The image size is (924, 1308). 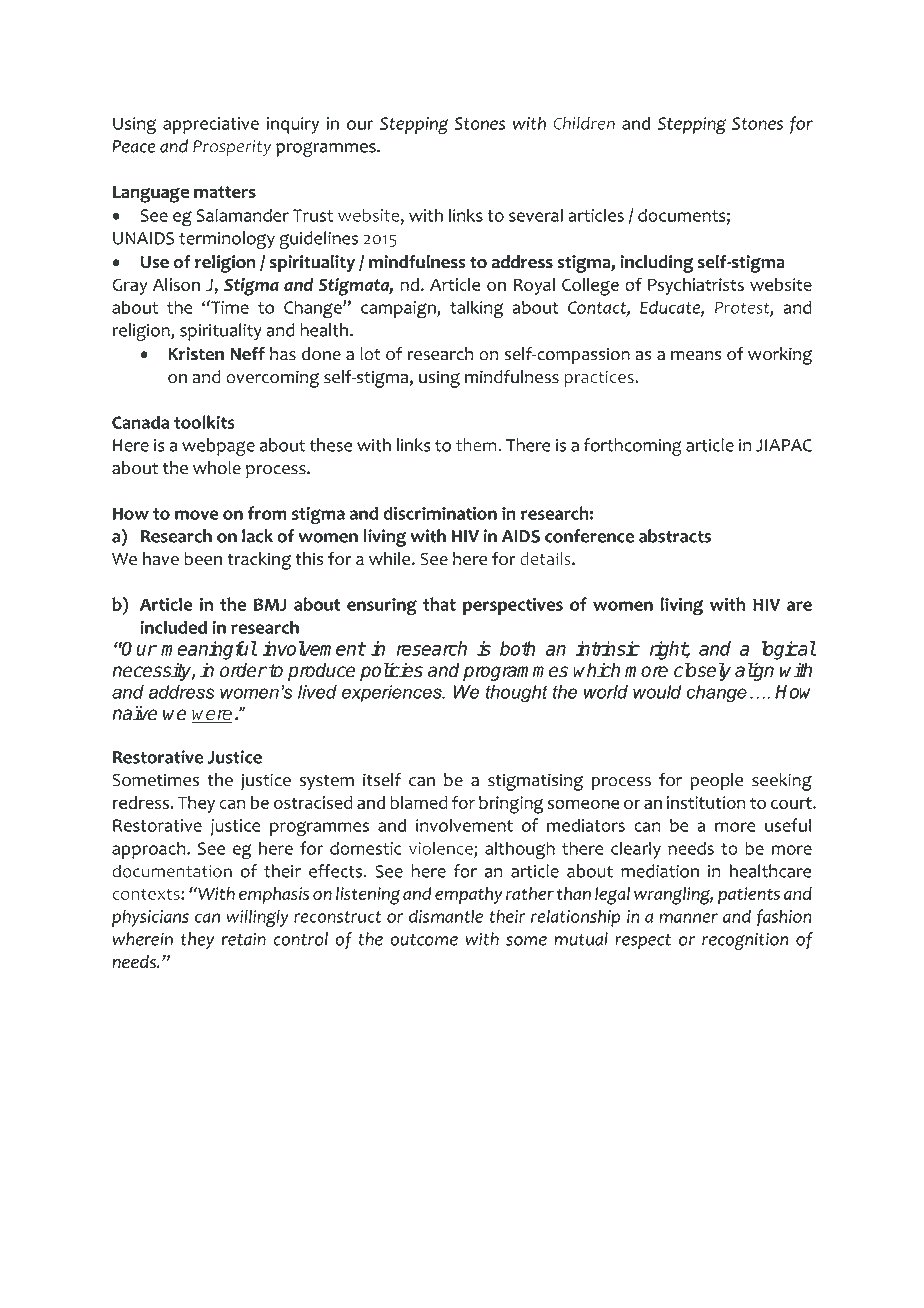 What do you see at coordinates (518, 648) in the screenshot?
I see `both` at bounding box center [518, 648].
